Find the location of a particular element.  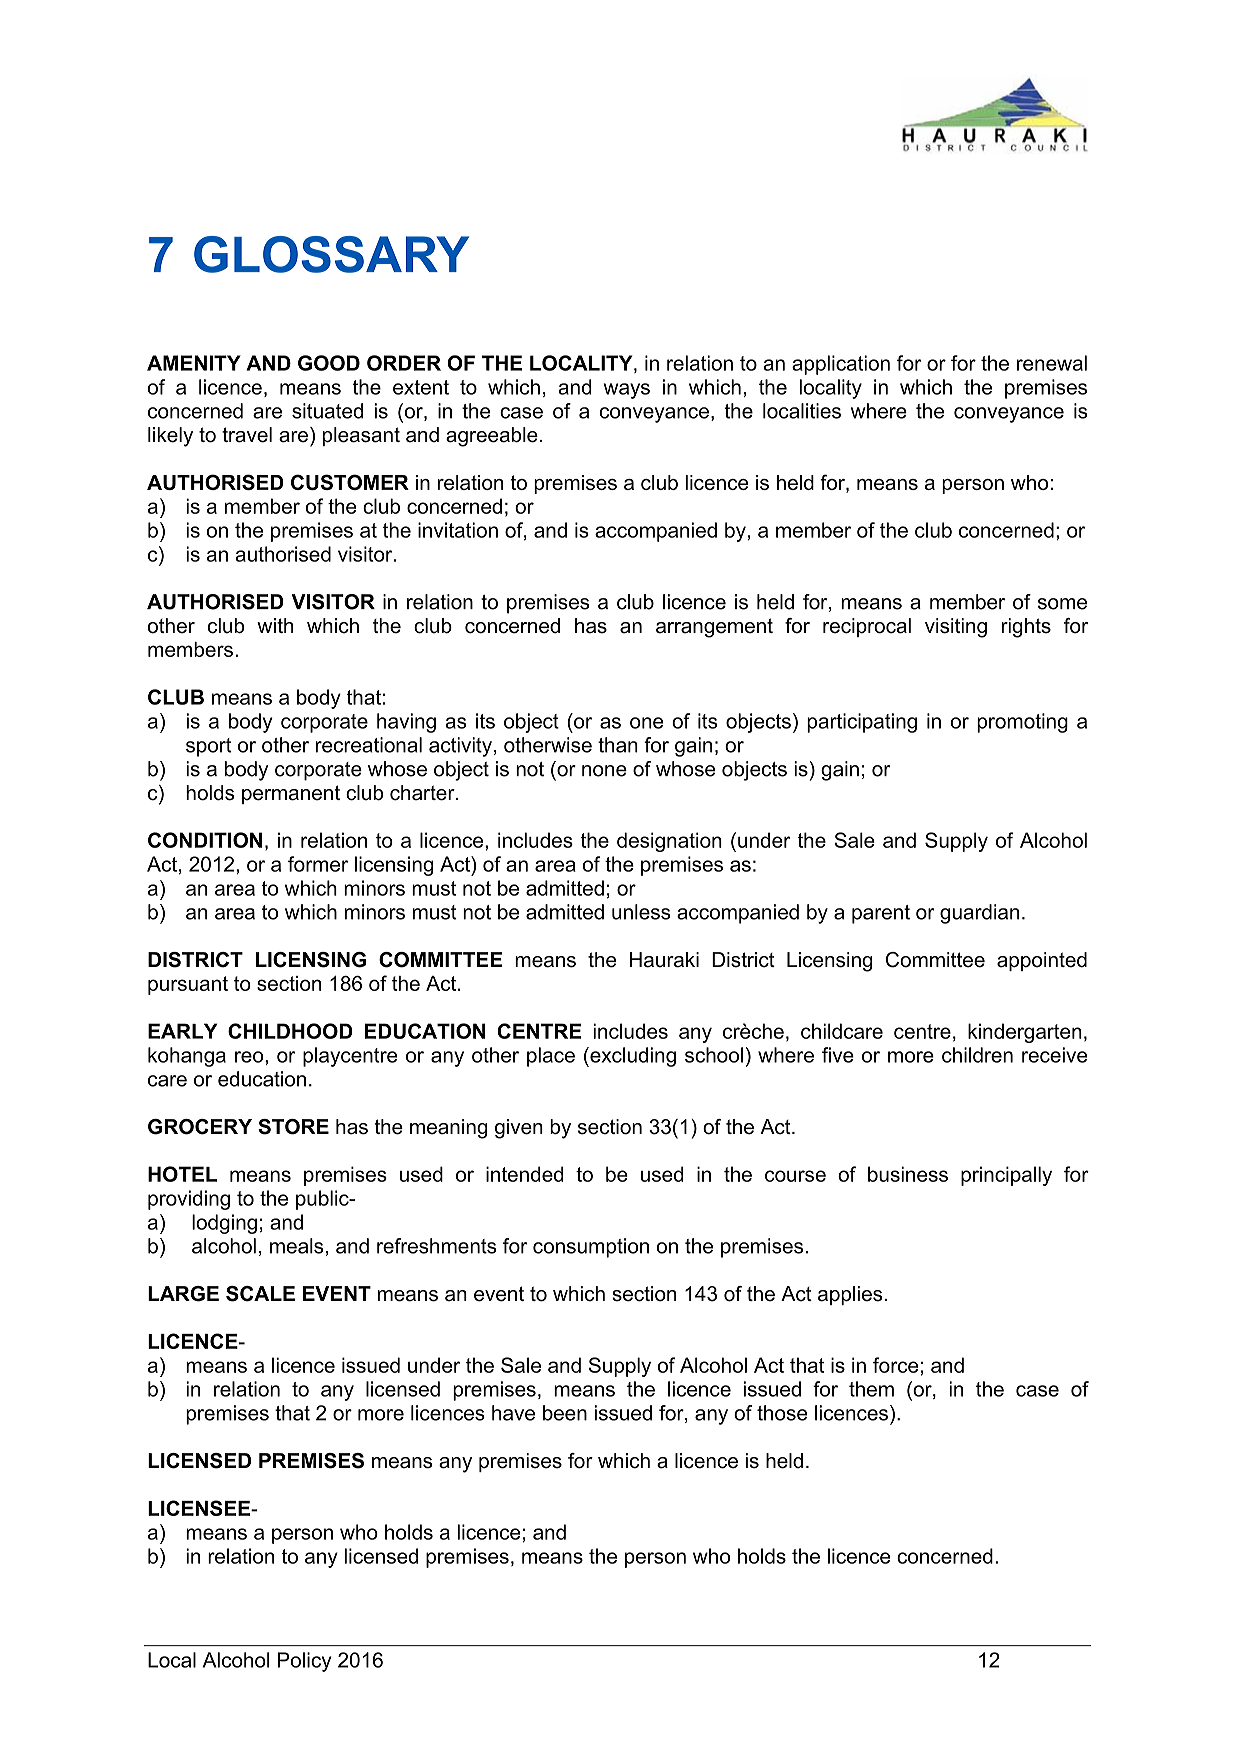

Policy is located at coordinates (304, 1662).
